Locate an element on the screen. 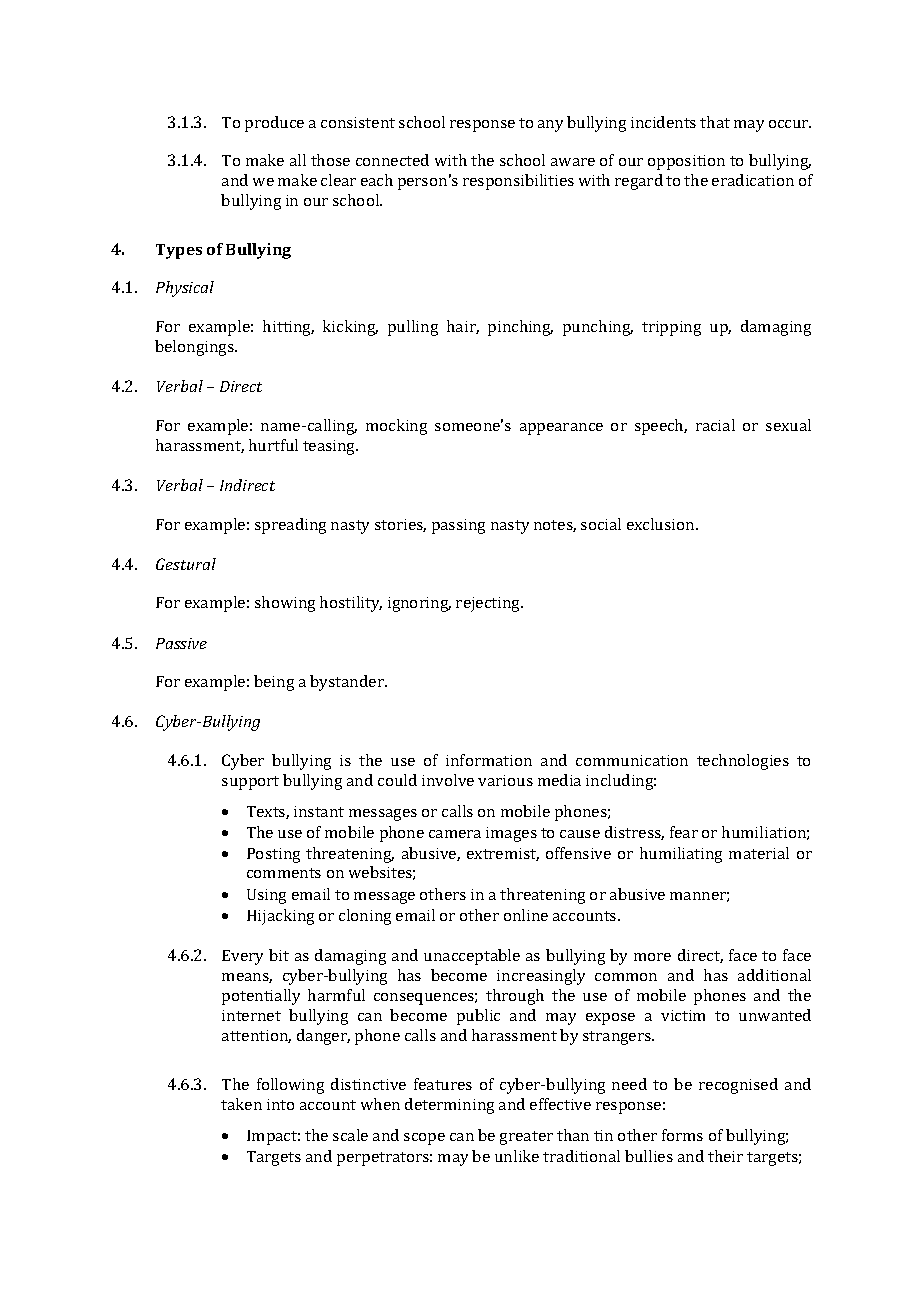  opposition is located at coordinates (686, 162).
